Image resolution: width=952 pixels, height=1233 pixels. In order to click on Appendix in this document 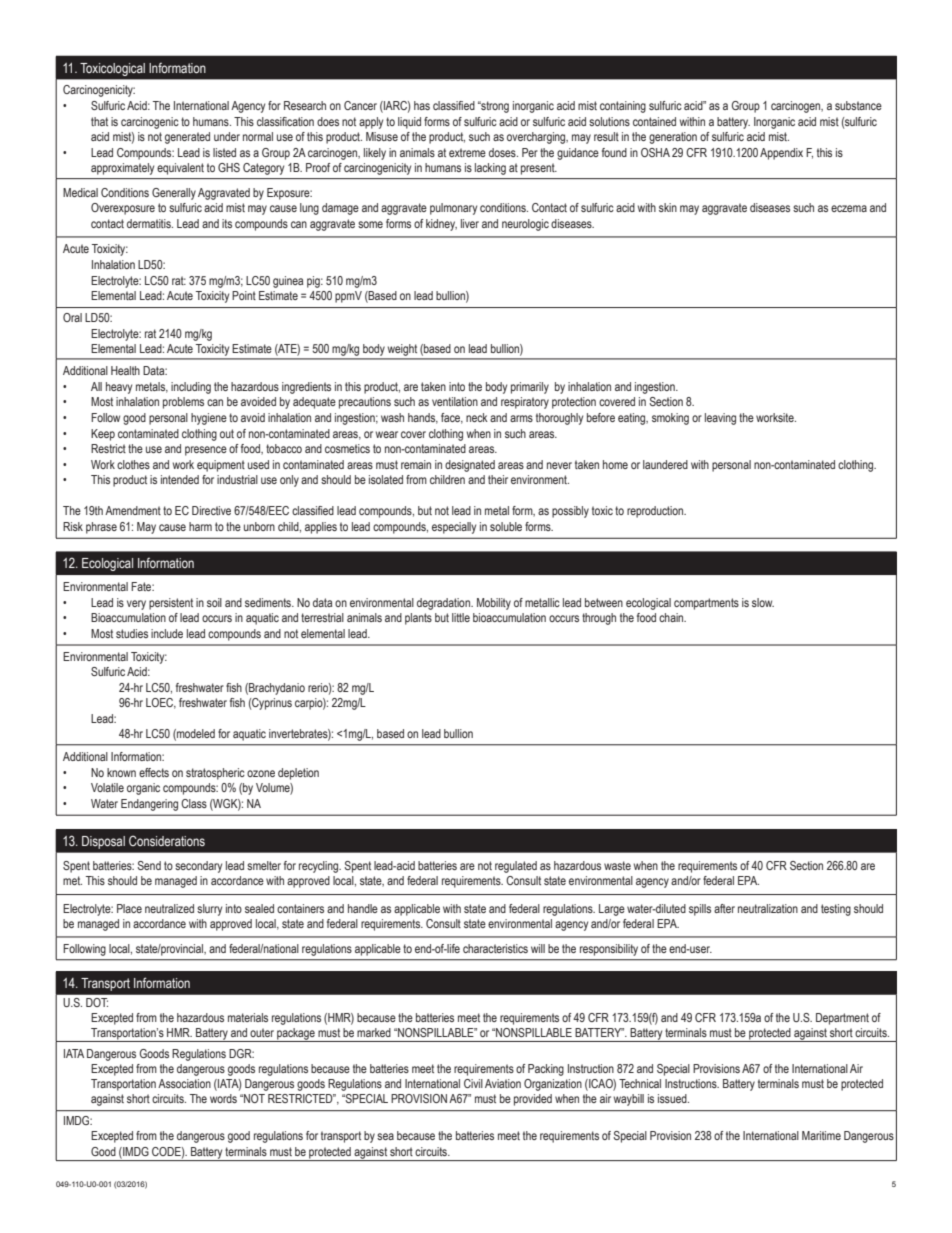, I will do `click(781, 154)`.
